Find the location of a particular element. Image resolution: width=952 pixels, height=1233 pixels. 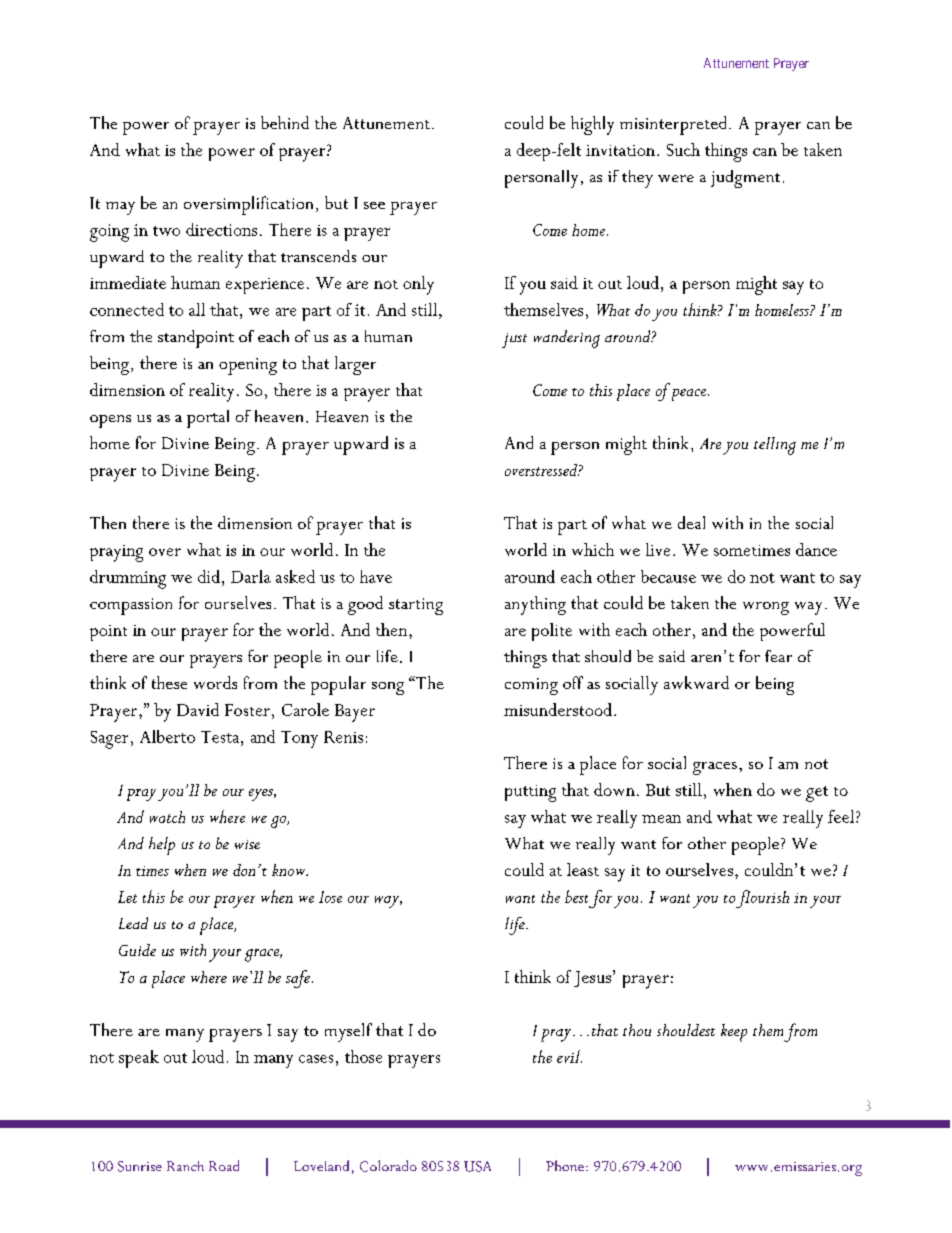

USA is located at coordinates (477, 1166).
